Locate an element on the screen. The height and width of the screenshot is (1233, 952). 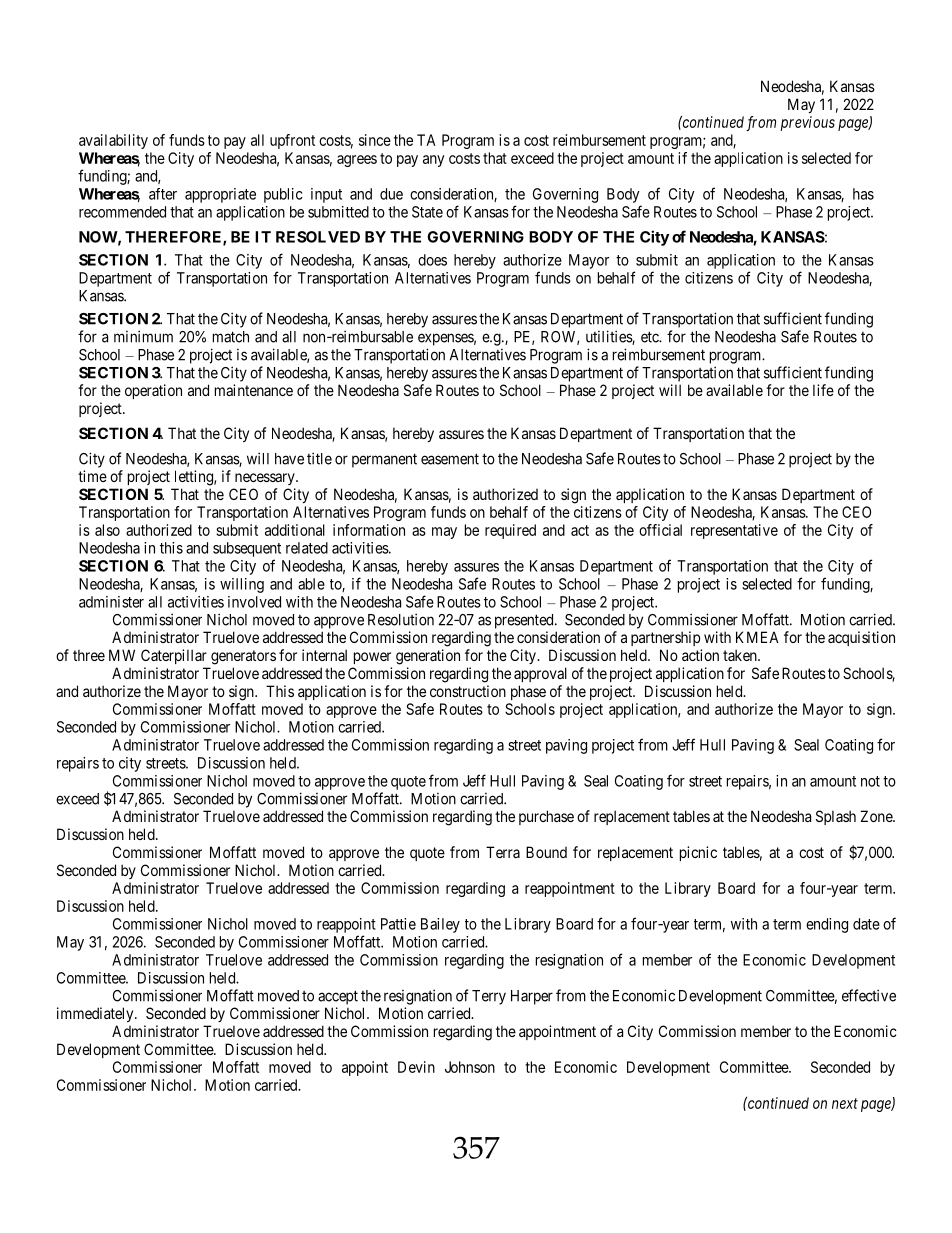
does is located at coordinates (432, 260).
